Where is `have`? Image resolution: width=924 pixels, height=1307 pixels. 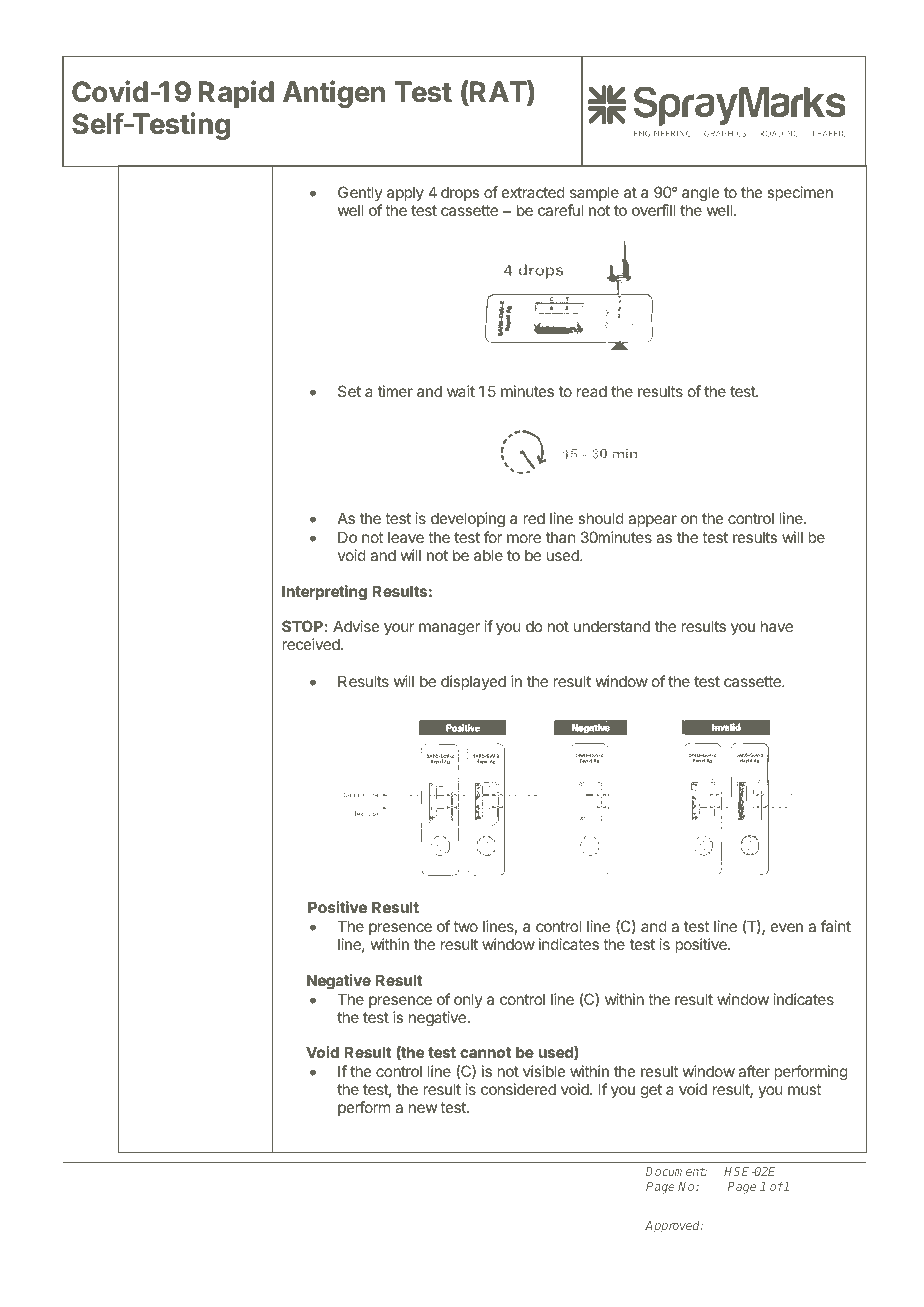
have is located at coordinates (777, 626).
